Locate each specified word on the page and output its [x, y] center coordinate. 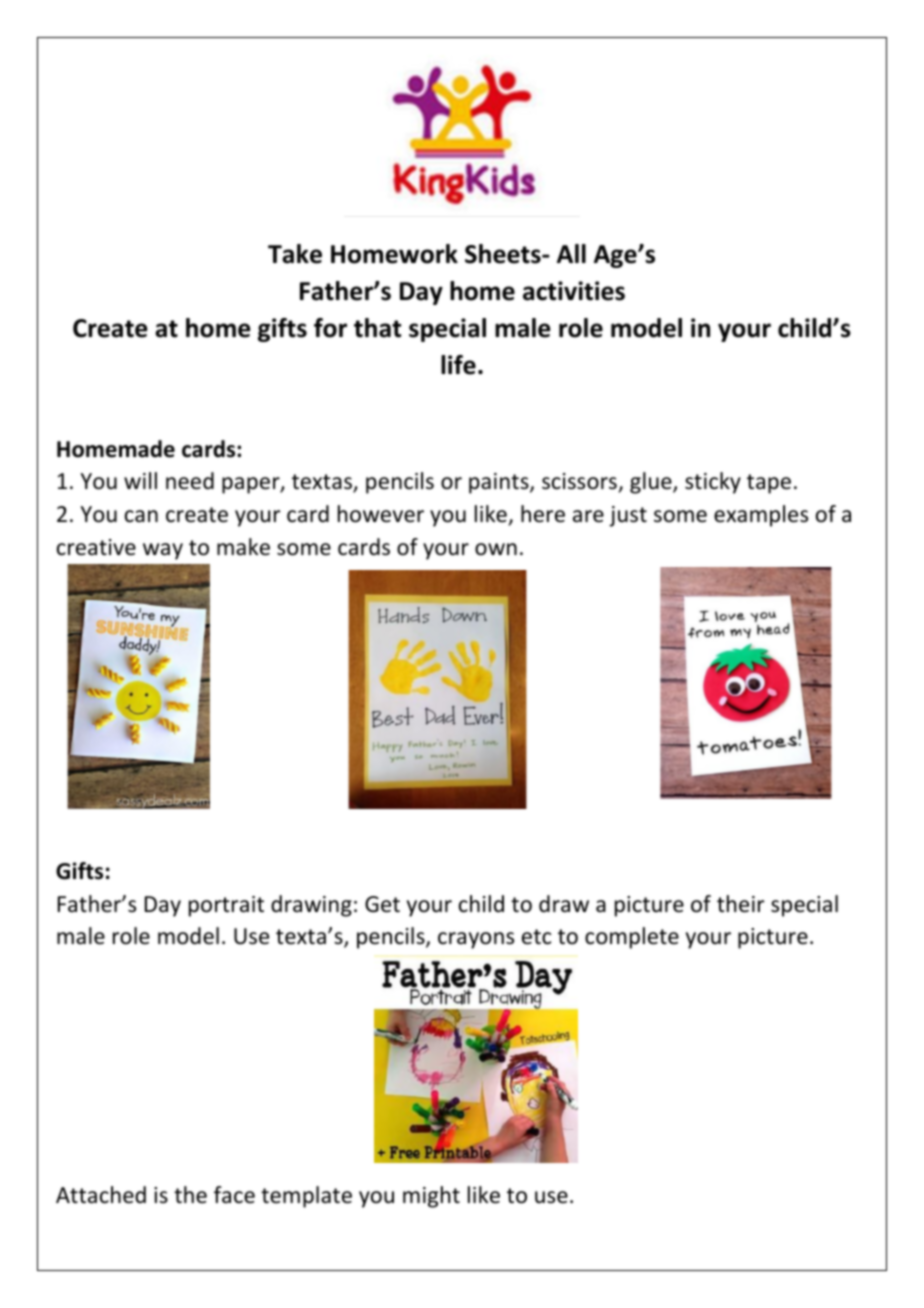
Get [382, 904]
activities [574, 291]
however [381, 514]
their [741, 904]
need [190, 481]
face [234, 1195]
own [496, 549]
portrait [226, 906]
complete [632, 938]
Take [295, 254]
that [377, 328]
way [163, 551]
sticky [713, 483]
